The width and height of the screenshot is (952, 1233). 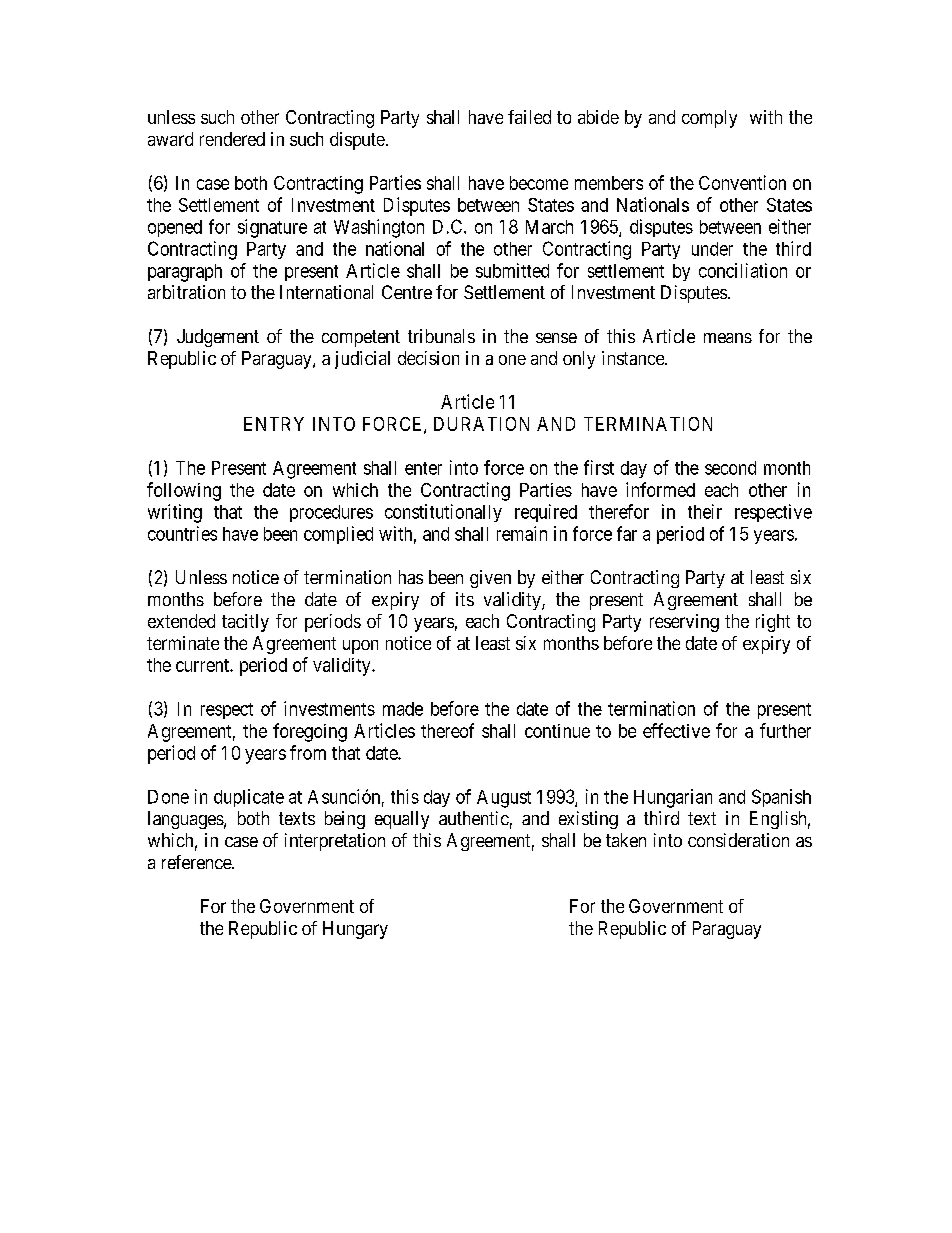 I want to click on Judgement, so click(x=218, y=338).
